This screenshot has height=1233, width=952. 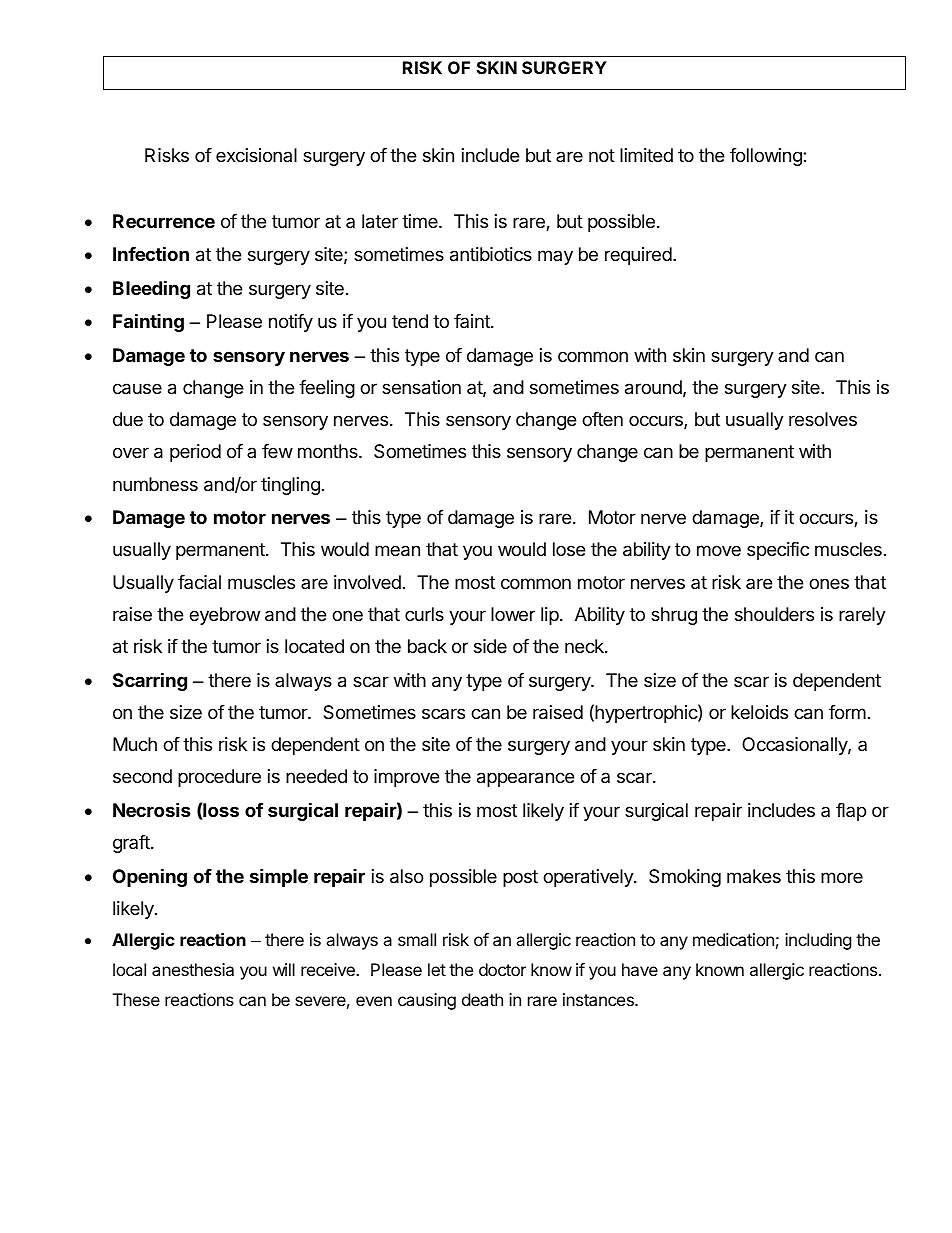 What do you see at coordinates (823, 419) in the screenshot?
I see `resolves` at bounding box center [823, 419].
